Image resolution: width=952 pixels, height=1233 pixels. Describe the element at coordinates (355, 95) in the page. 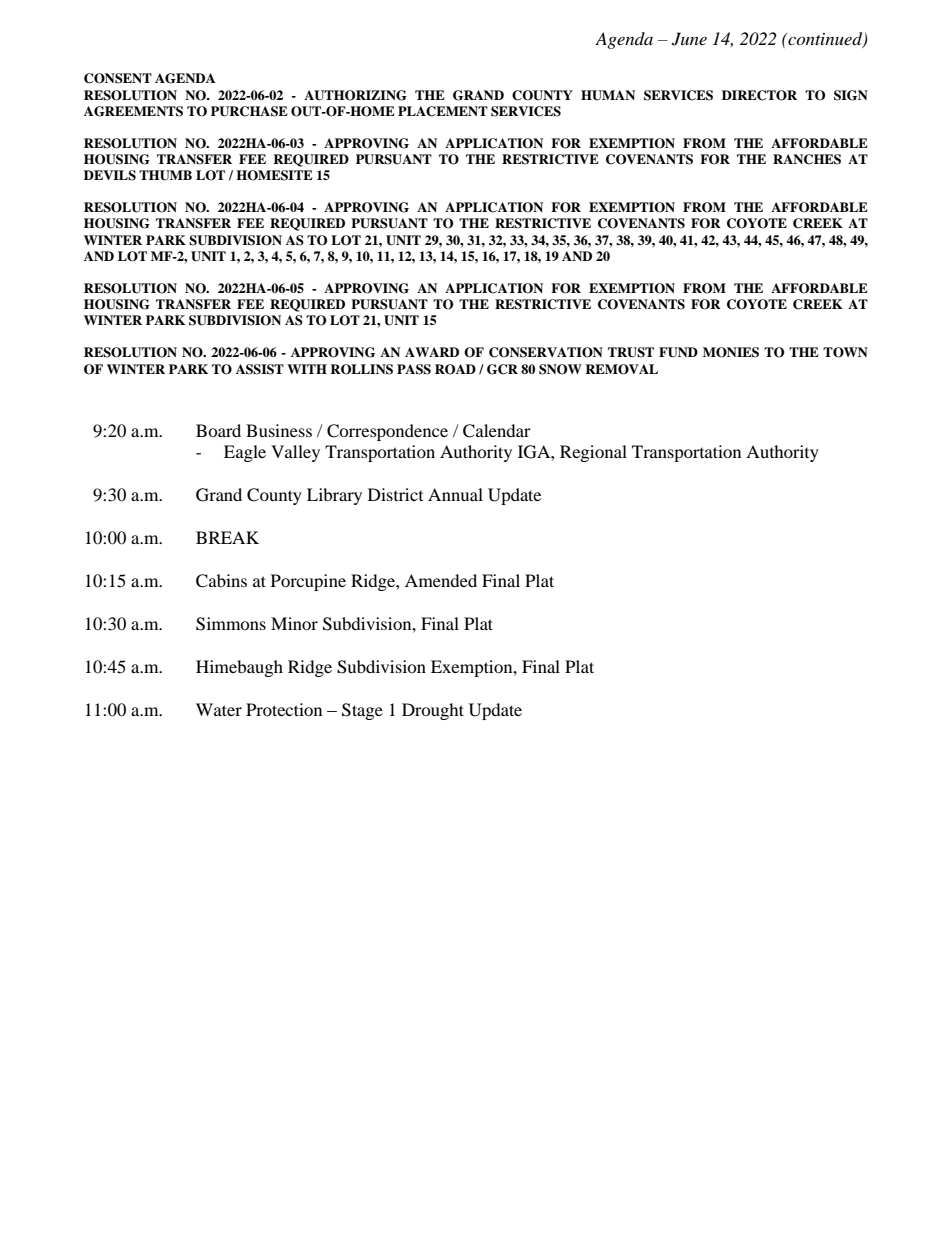

I see `AUTHORIZING` at that location.
